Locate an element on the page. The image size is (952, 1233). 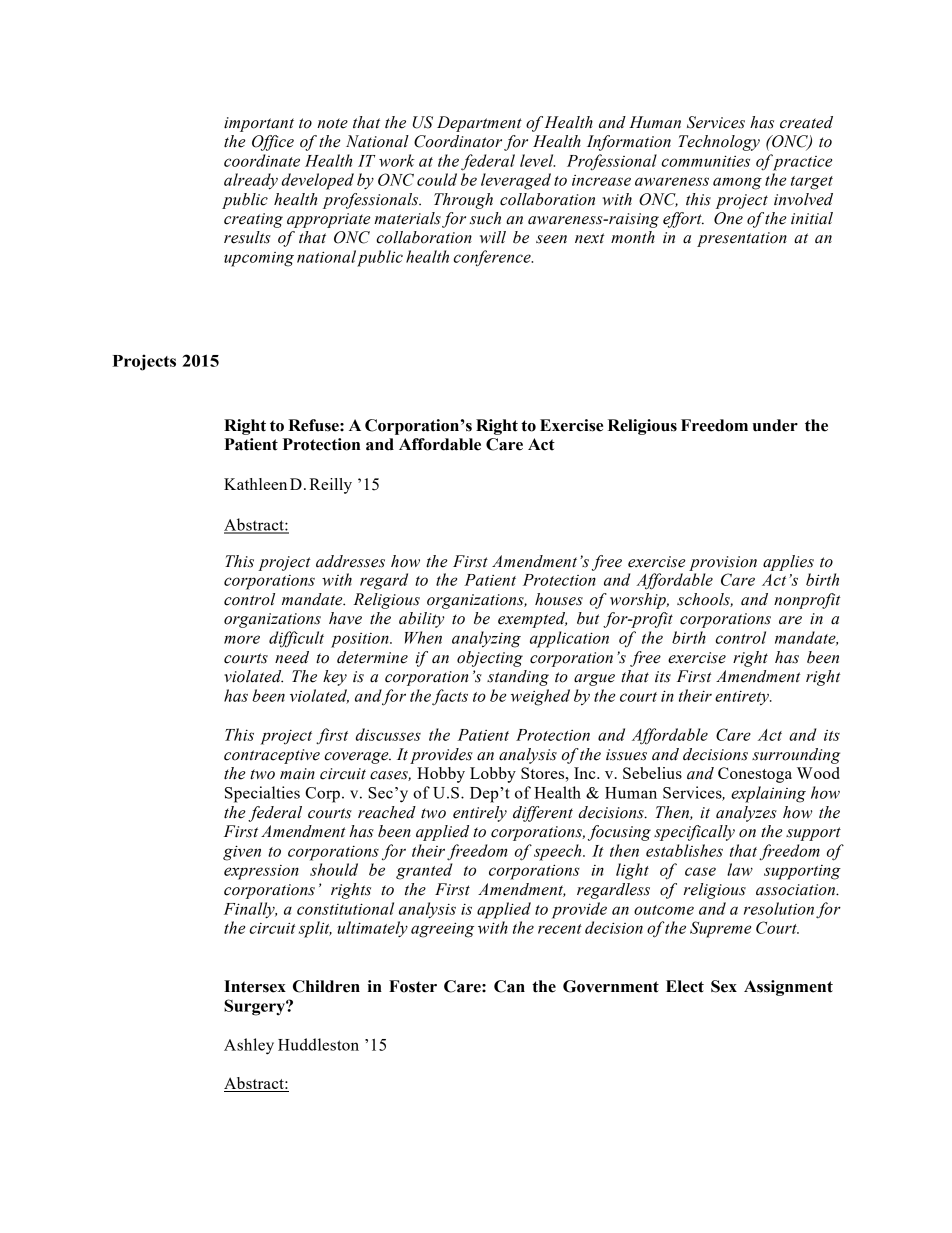
level is located at coordinates (537, 160).
